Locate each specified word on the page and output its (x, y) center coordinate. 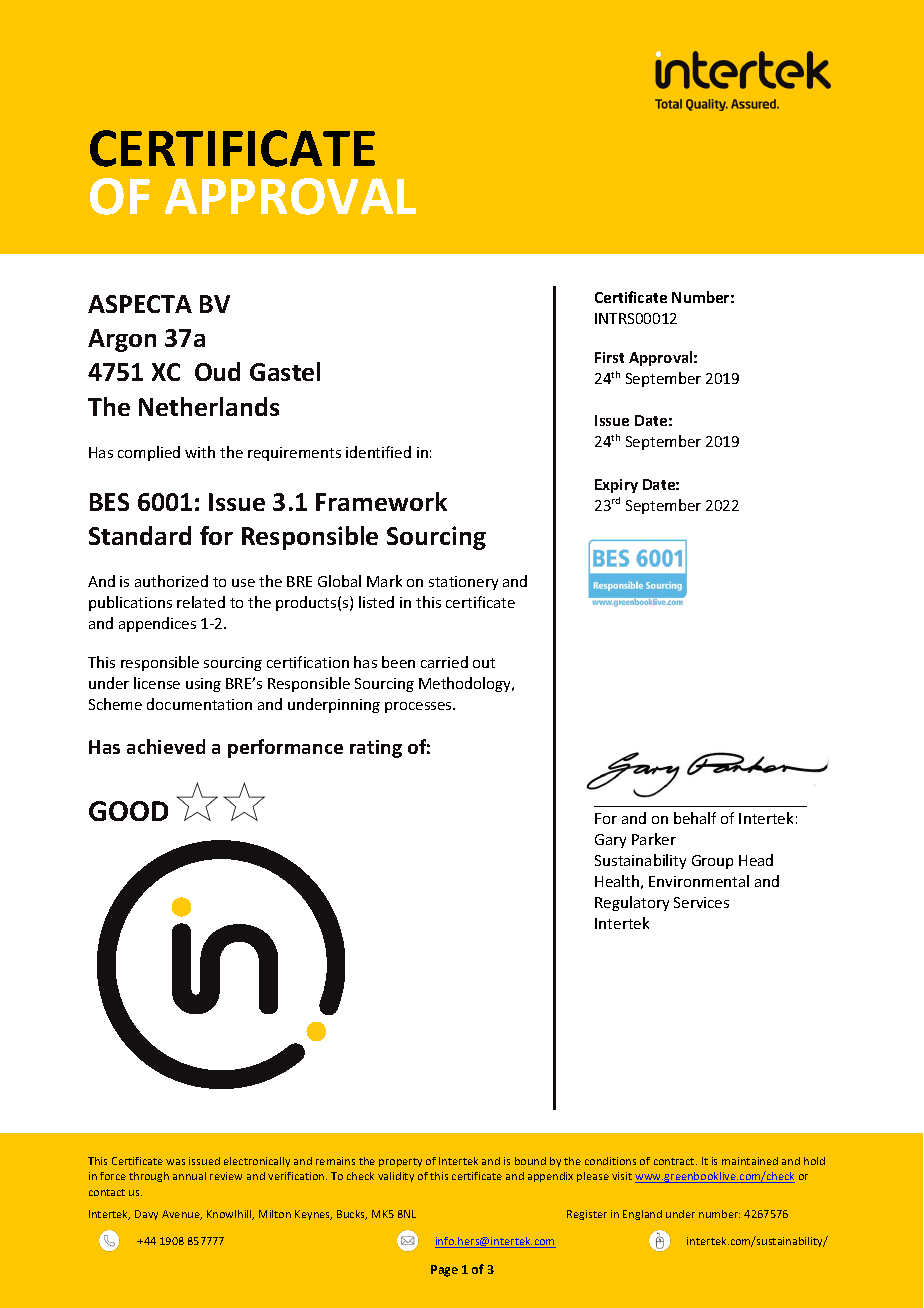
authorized (171, 581)
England (642, 1215)
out (484, 663)
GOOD (128, 811)
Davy (146, 1215)
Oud (217, 371)
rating (376, 749)
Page (444, 1271)
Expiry (616, 486)
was (175, 1162)
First (609, 357)
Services (701, 902)
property (400, 1162)
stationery (463, 583)
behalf (695, 818)
